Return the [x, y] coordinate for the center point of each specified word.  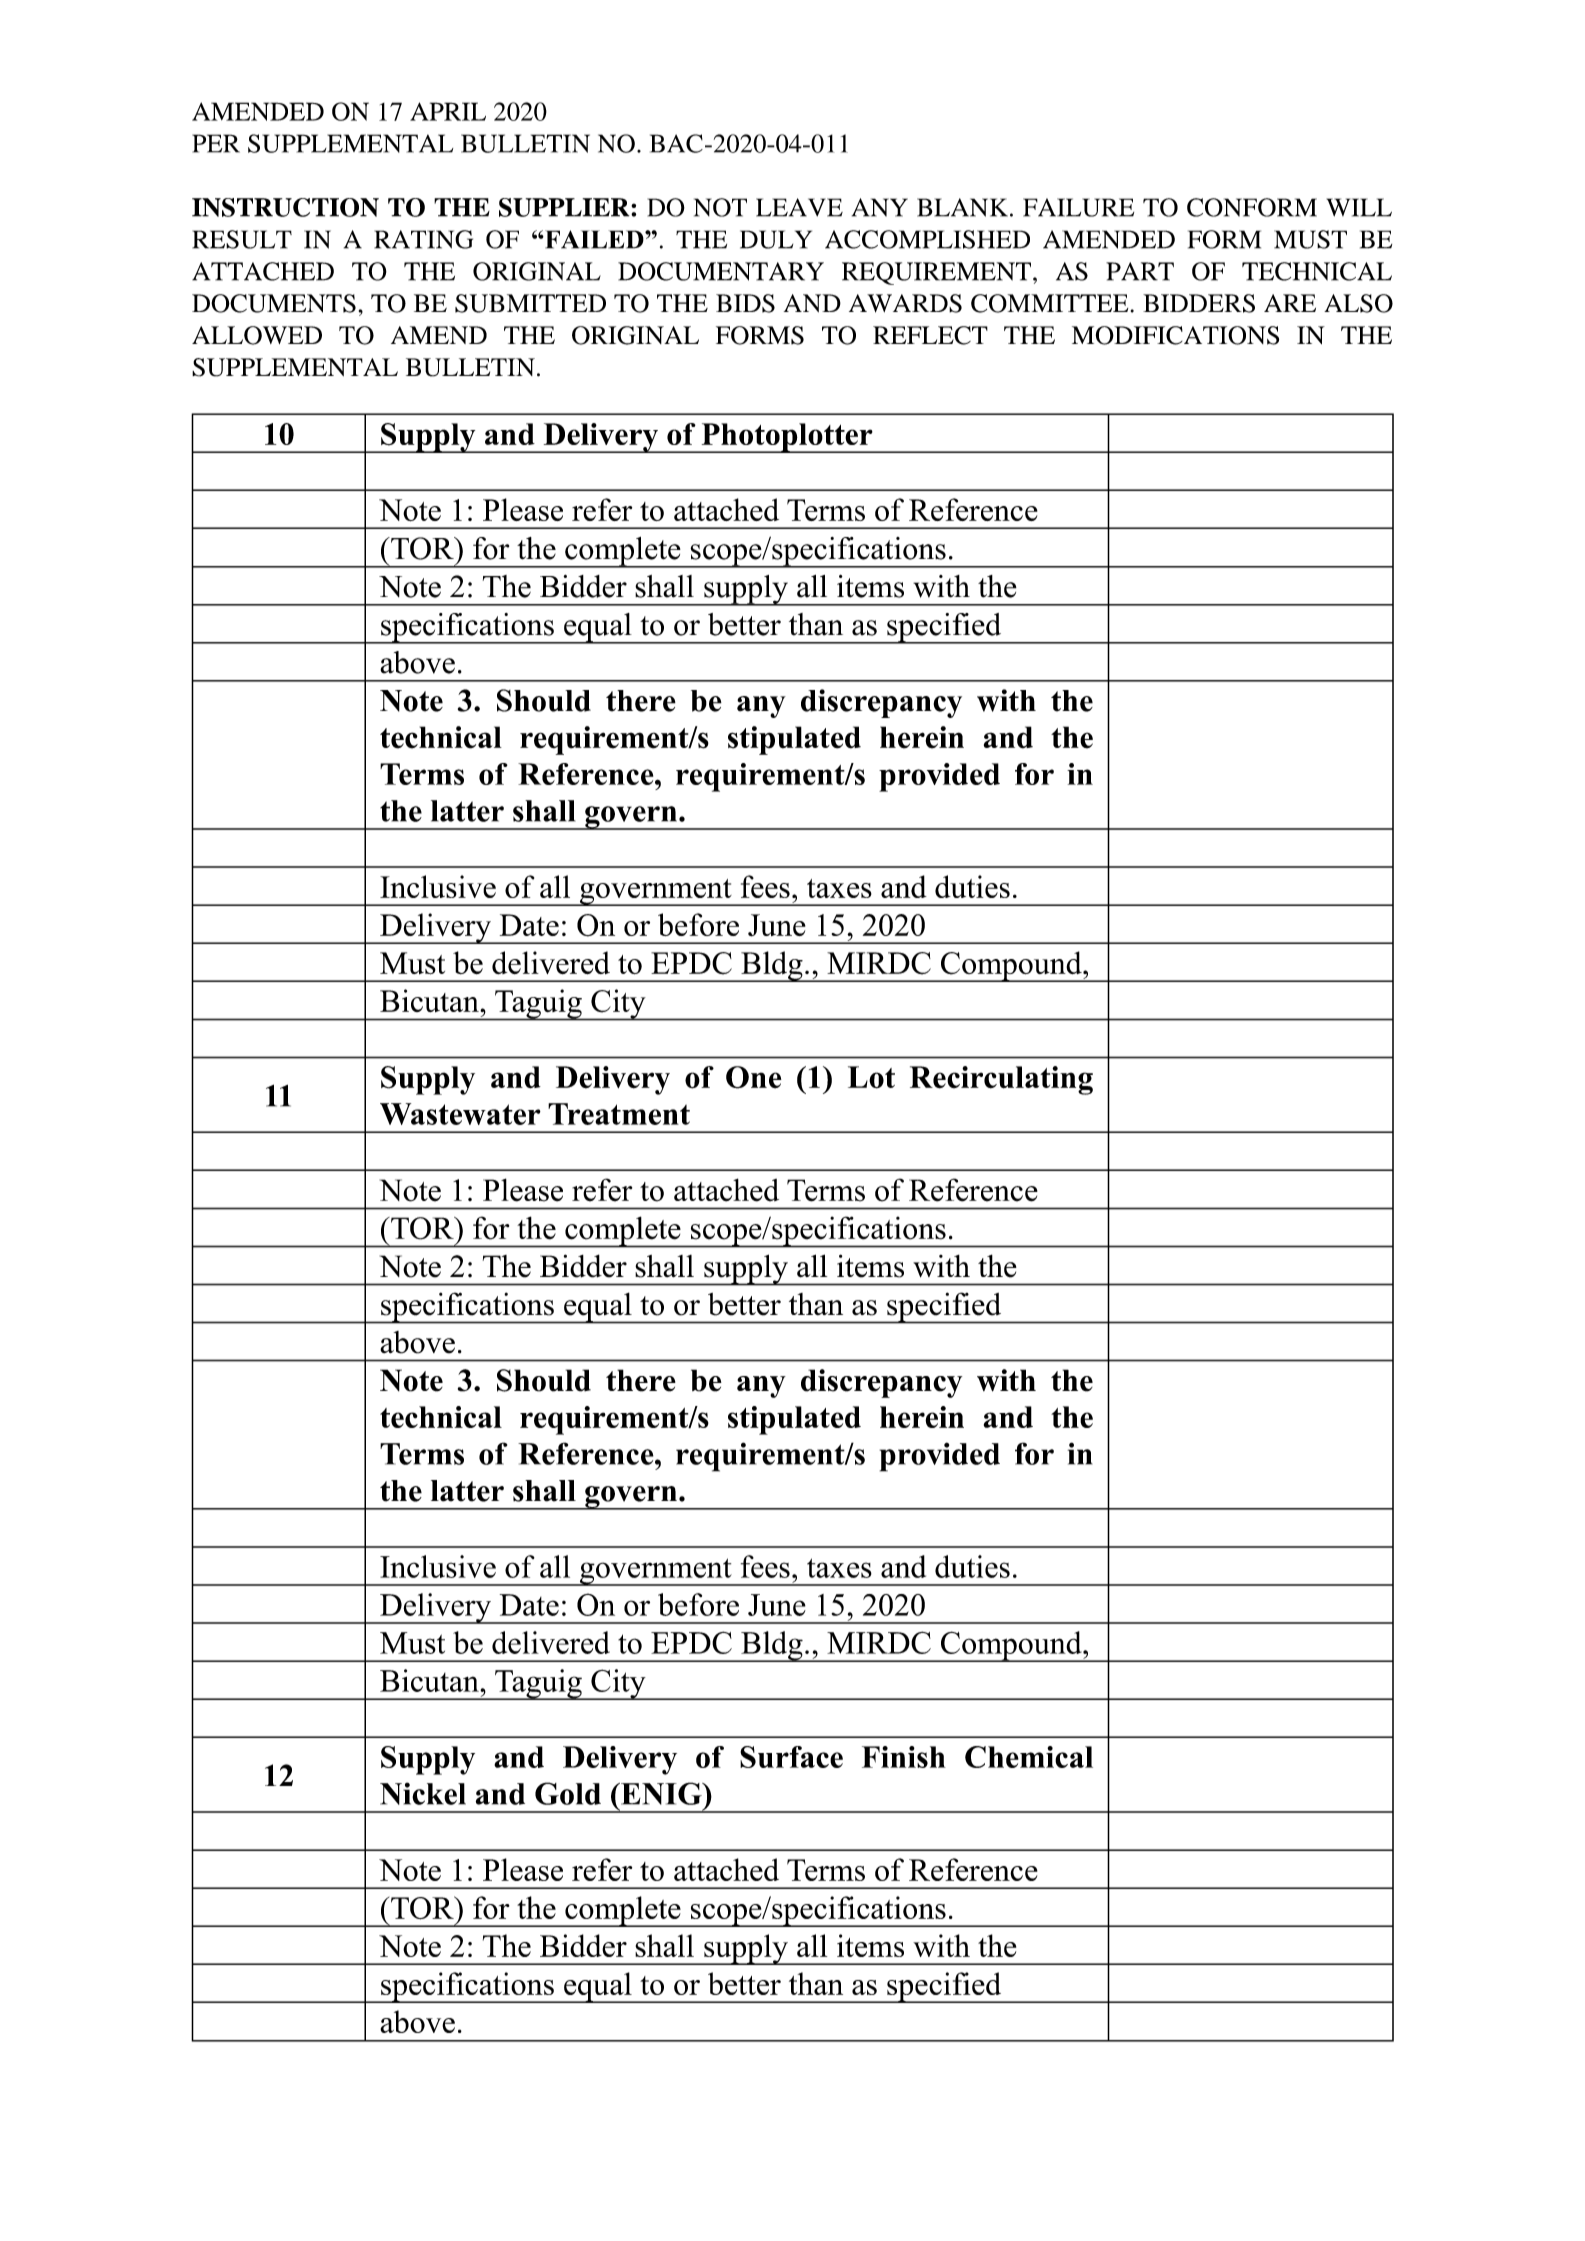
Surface [791, 1757]
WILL [1359, 207]
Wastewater [460, 1114]
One [754, 1077]
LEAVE [799, 207]
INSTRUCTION [285, 207]
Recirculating [1001, 1080]
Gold [568, 1793]
